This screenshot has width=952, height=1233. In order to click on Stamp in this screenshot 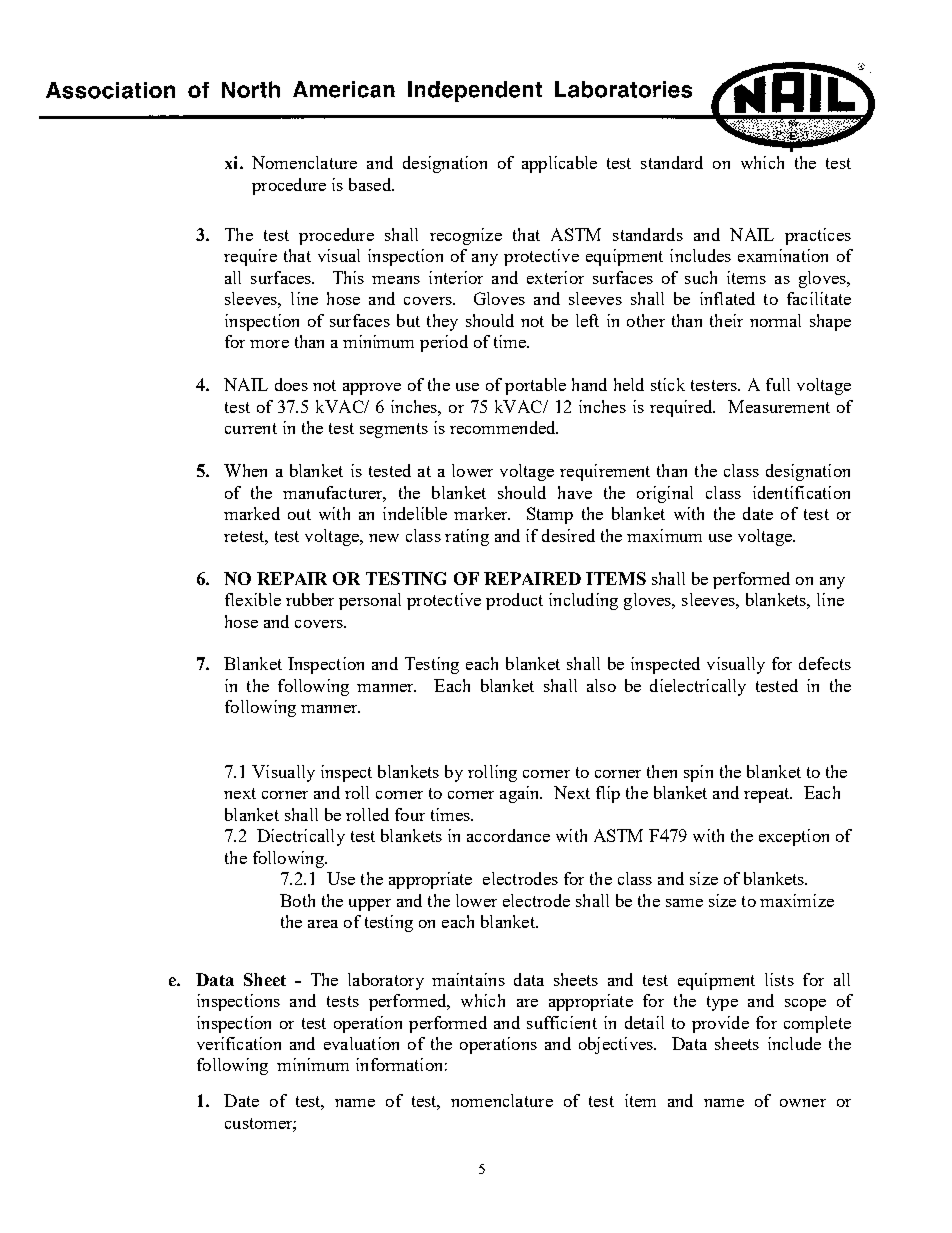, I will do `click(550, 515)`.
